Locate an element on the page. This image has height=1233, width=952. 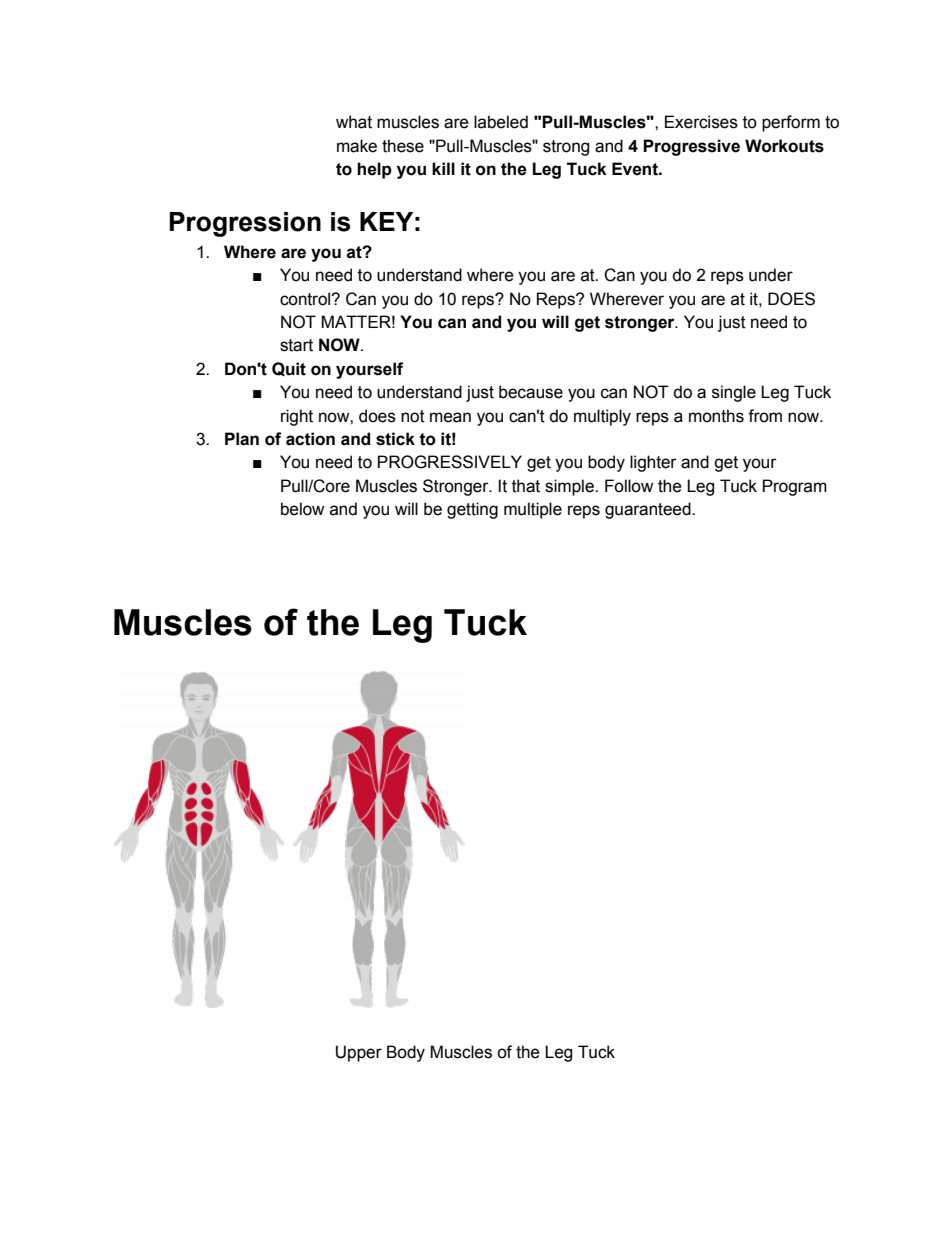
months is located at coordinates (716, 416).
